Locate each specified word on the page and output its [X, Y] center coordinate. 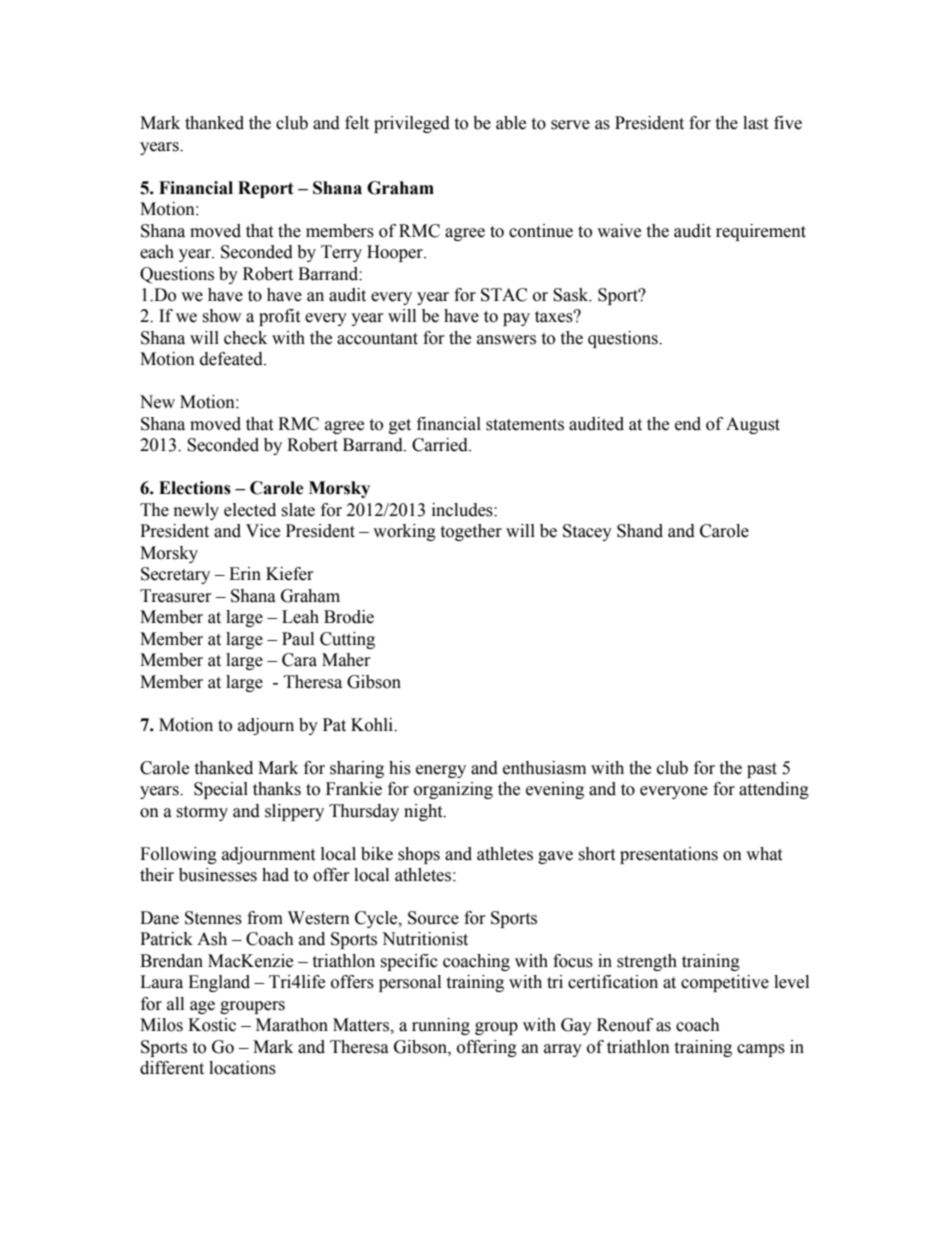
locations [242, 1068]
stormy [202, 813]
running [441, 1026]
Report [266, 189]
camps [761, 1050]
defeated [232, 359]
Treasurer [176, 596]
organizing [453, 790]
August [753, 425]
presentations [669, 855]
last [755, 123]
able [511, 123]
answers [506, 340]
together [471, 532]
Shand [640, 531]
